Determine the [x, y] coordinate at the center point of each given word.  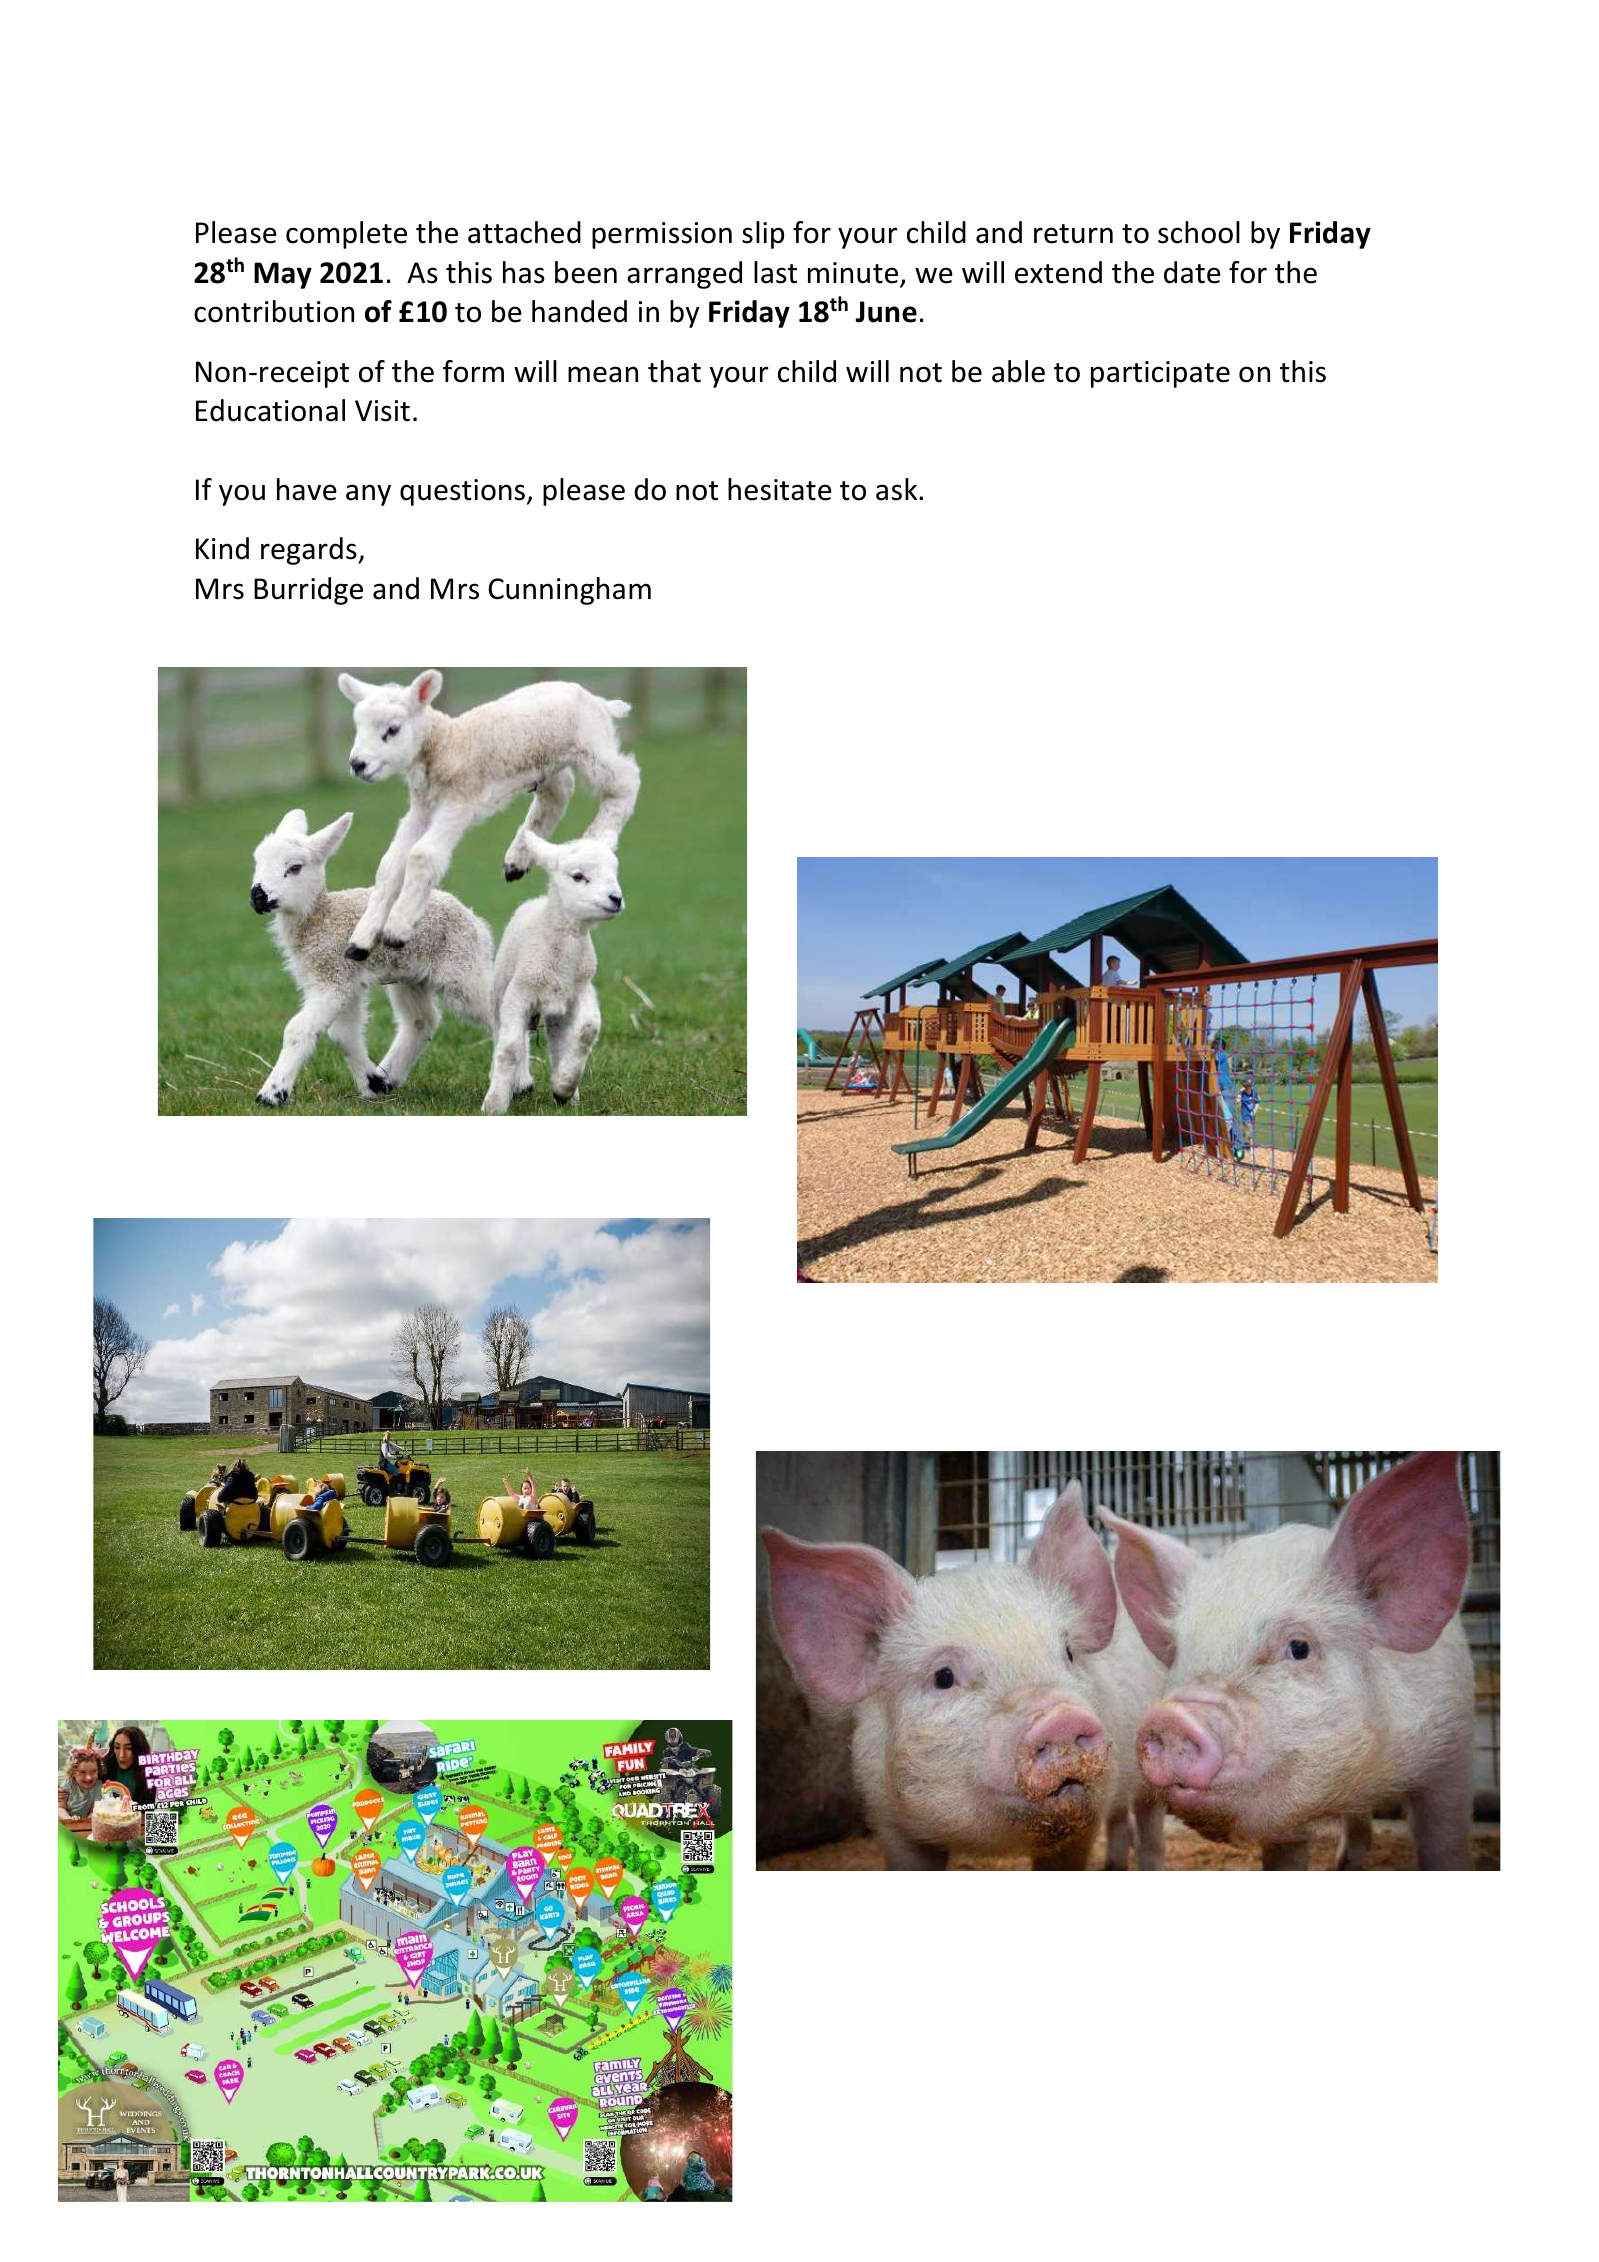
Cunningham [569, 591]
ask [898, 489]
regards [310, 551]
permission [662, 235]
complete [346, 235]
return [1073, 234]
